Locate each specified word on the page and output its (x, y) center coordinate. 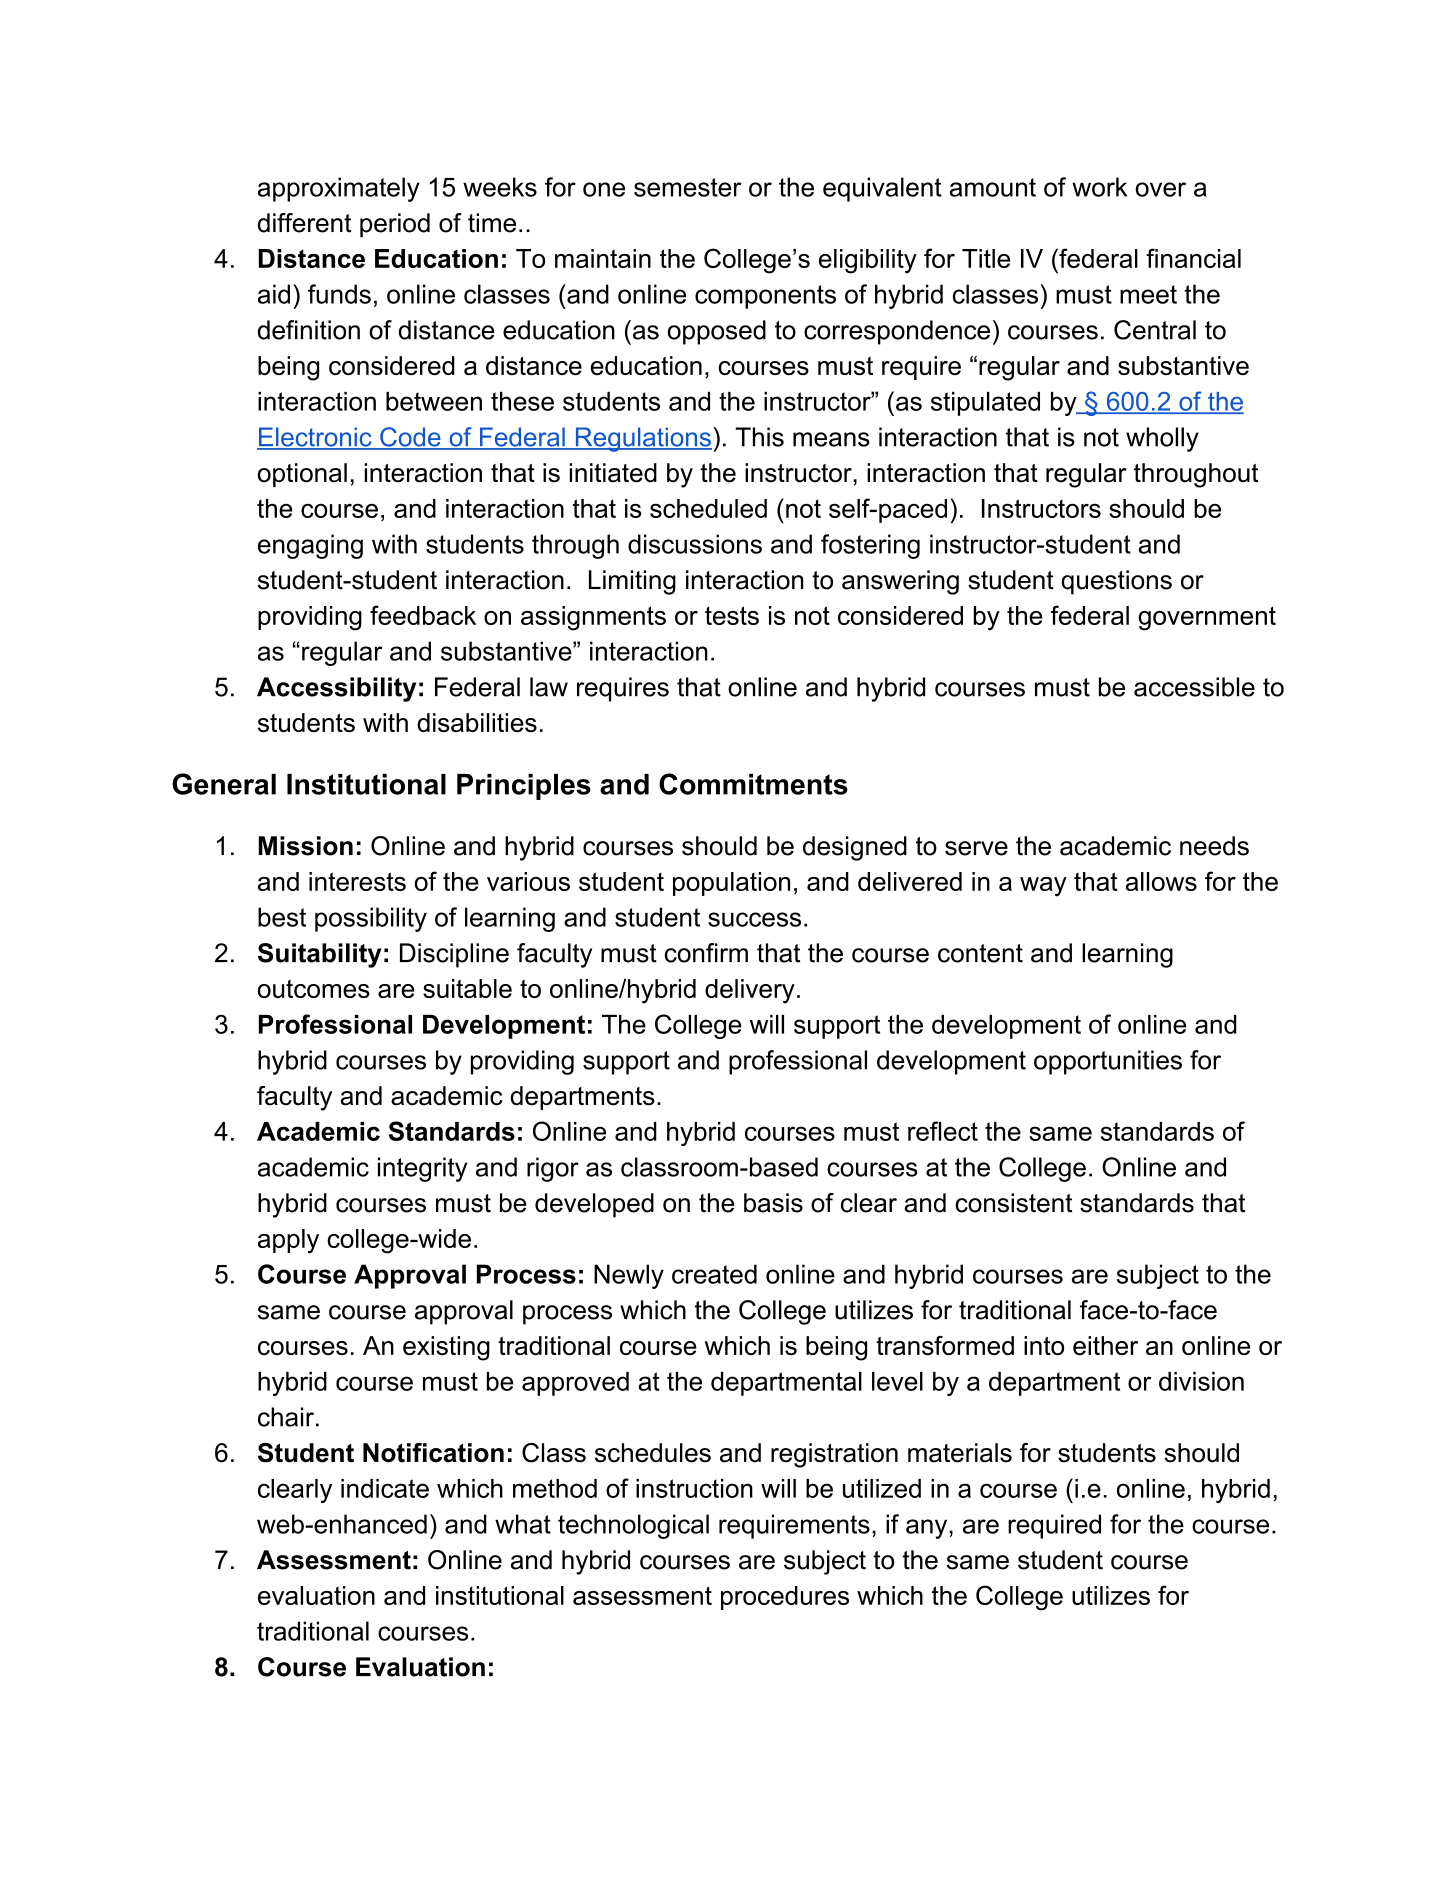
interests (357, 881)
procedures (785, 1598)
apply (288, 1241)
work (1099, 187)
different (304, 223)
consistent (1013, 1203)
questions (1116, 582)
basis (773, 1203)
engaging (310, 546)
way (1043, 887)
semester (687, 187)
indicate (385, 1488)
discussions (695, 544)
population (731, 884)
